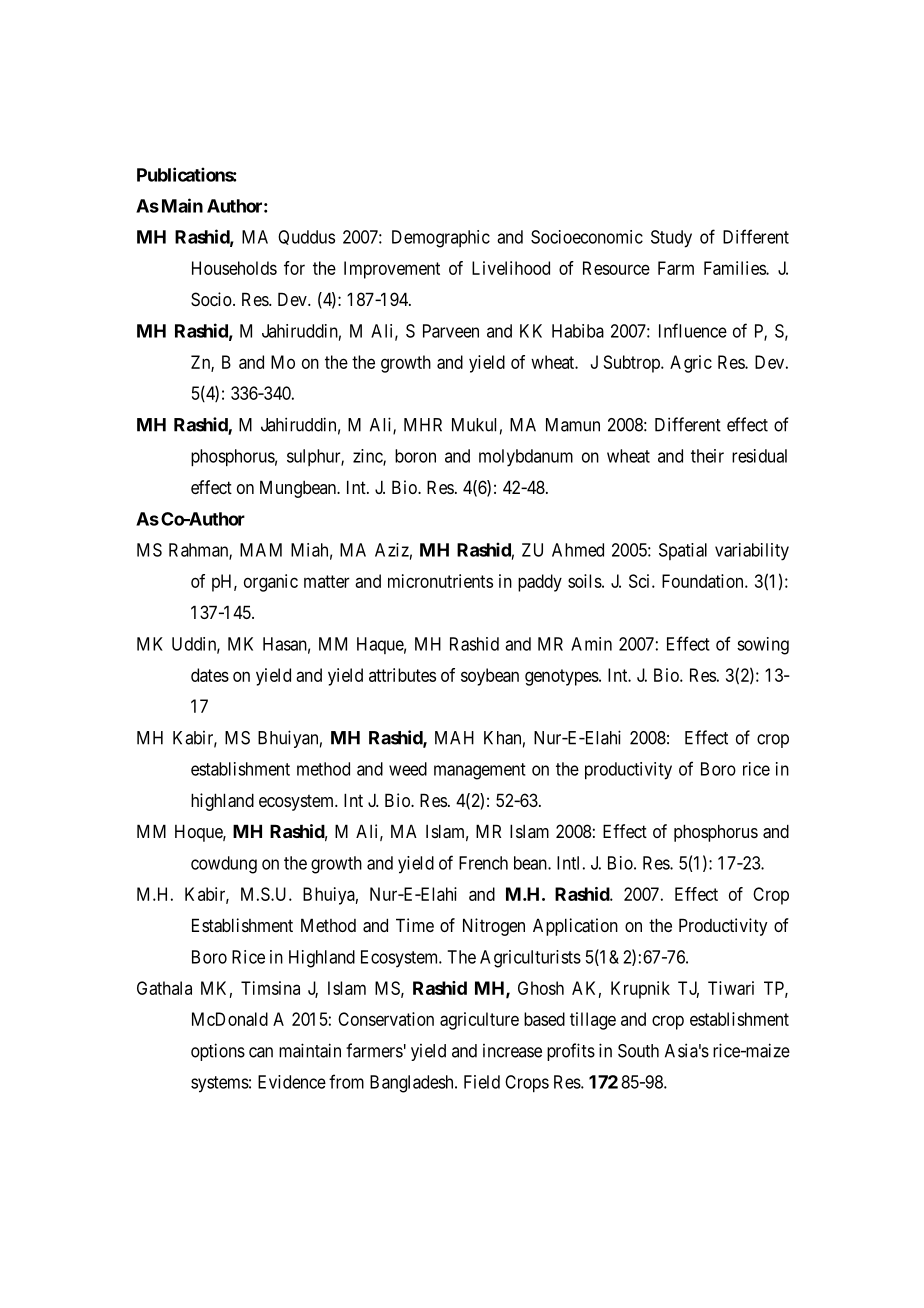 This screenshot has width=924, height=1308. I want to click on attributes, so click(402, 675).
